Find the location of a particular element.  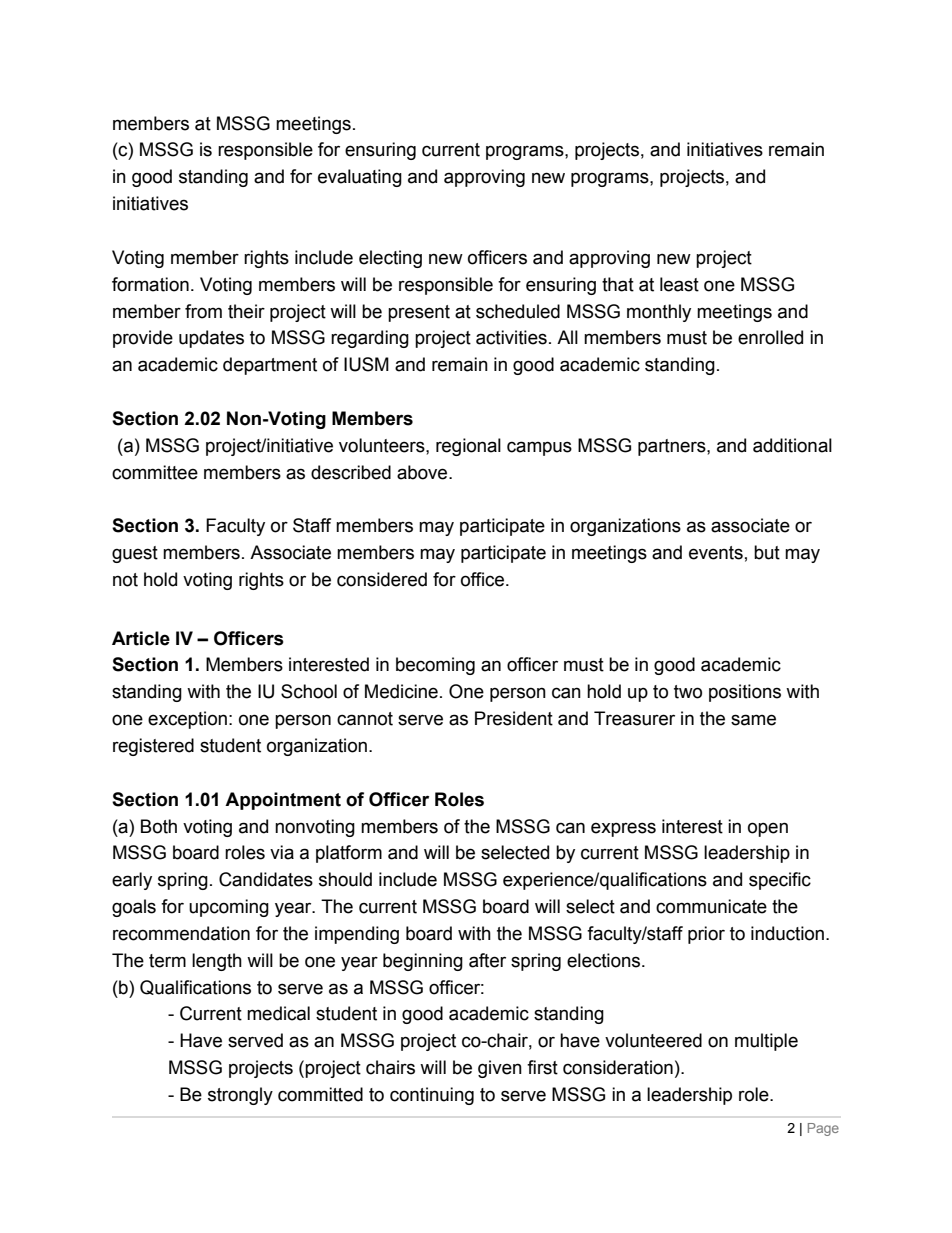

committee is located at coordinates (155, 472).
